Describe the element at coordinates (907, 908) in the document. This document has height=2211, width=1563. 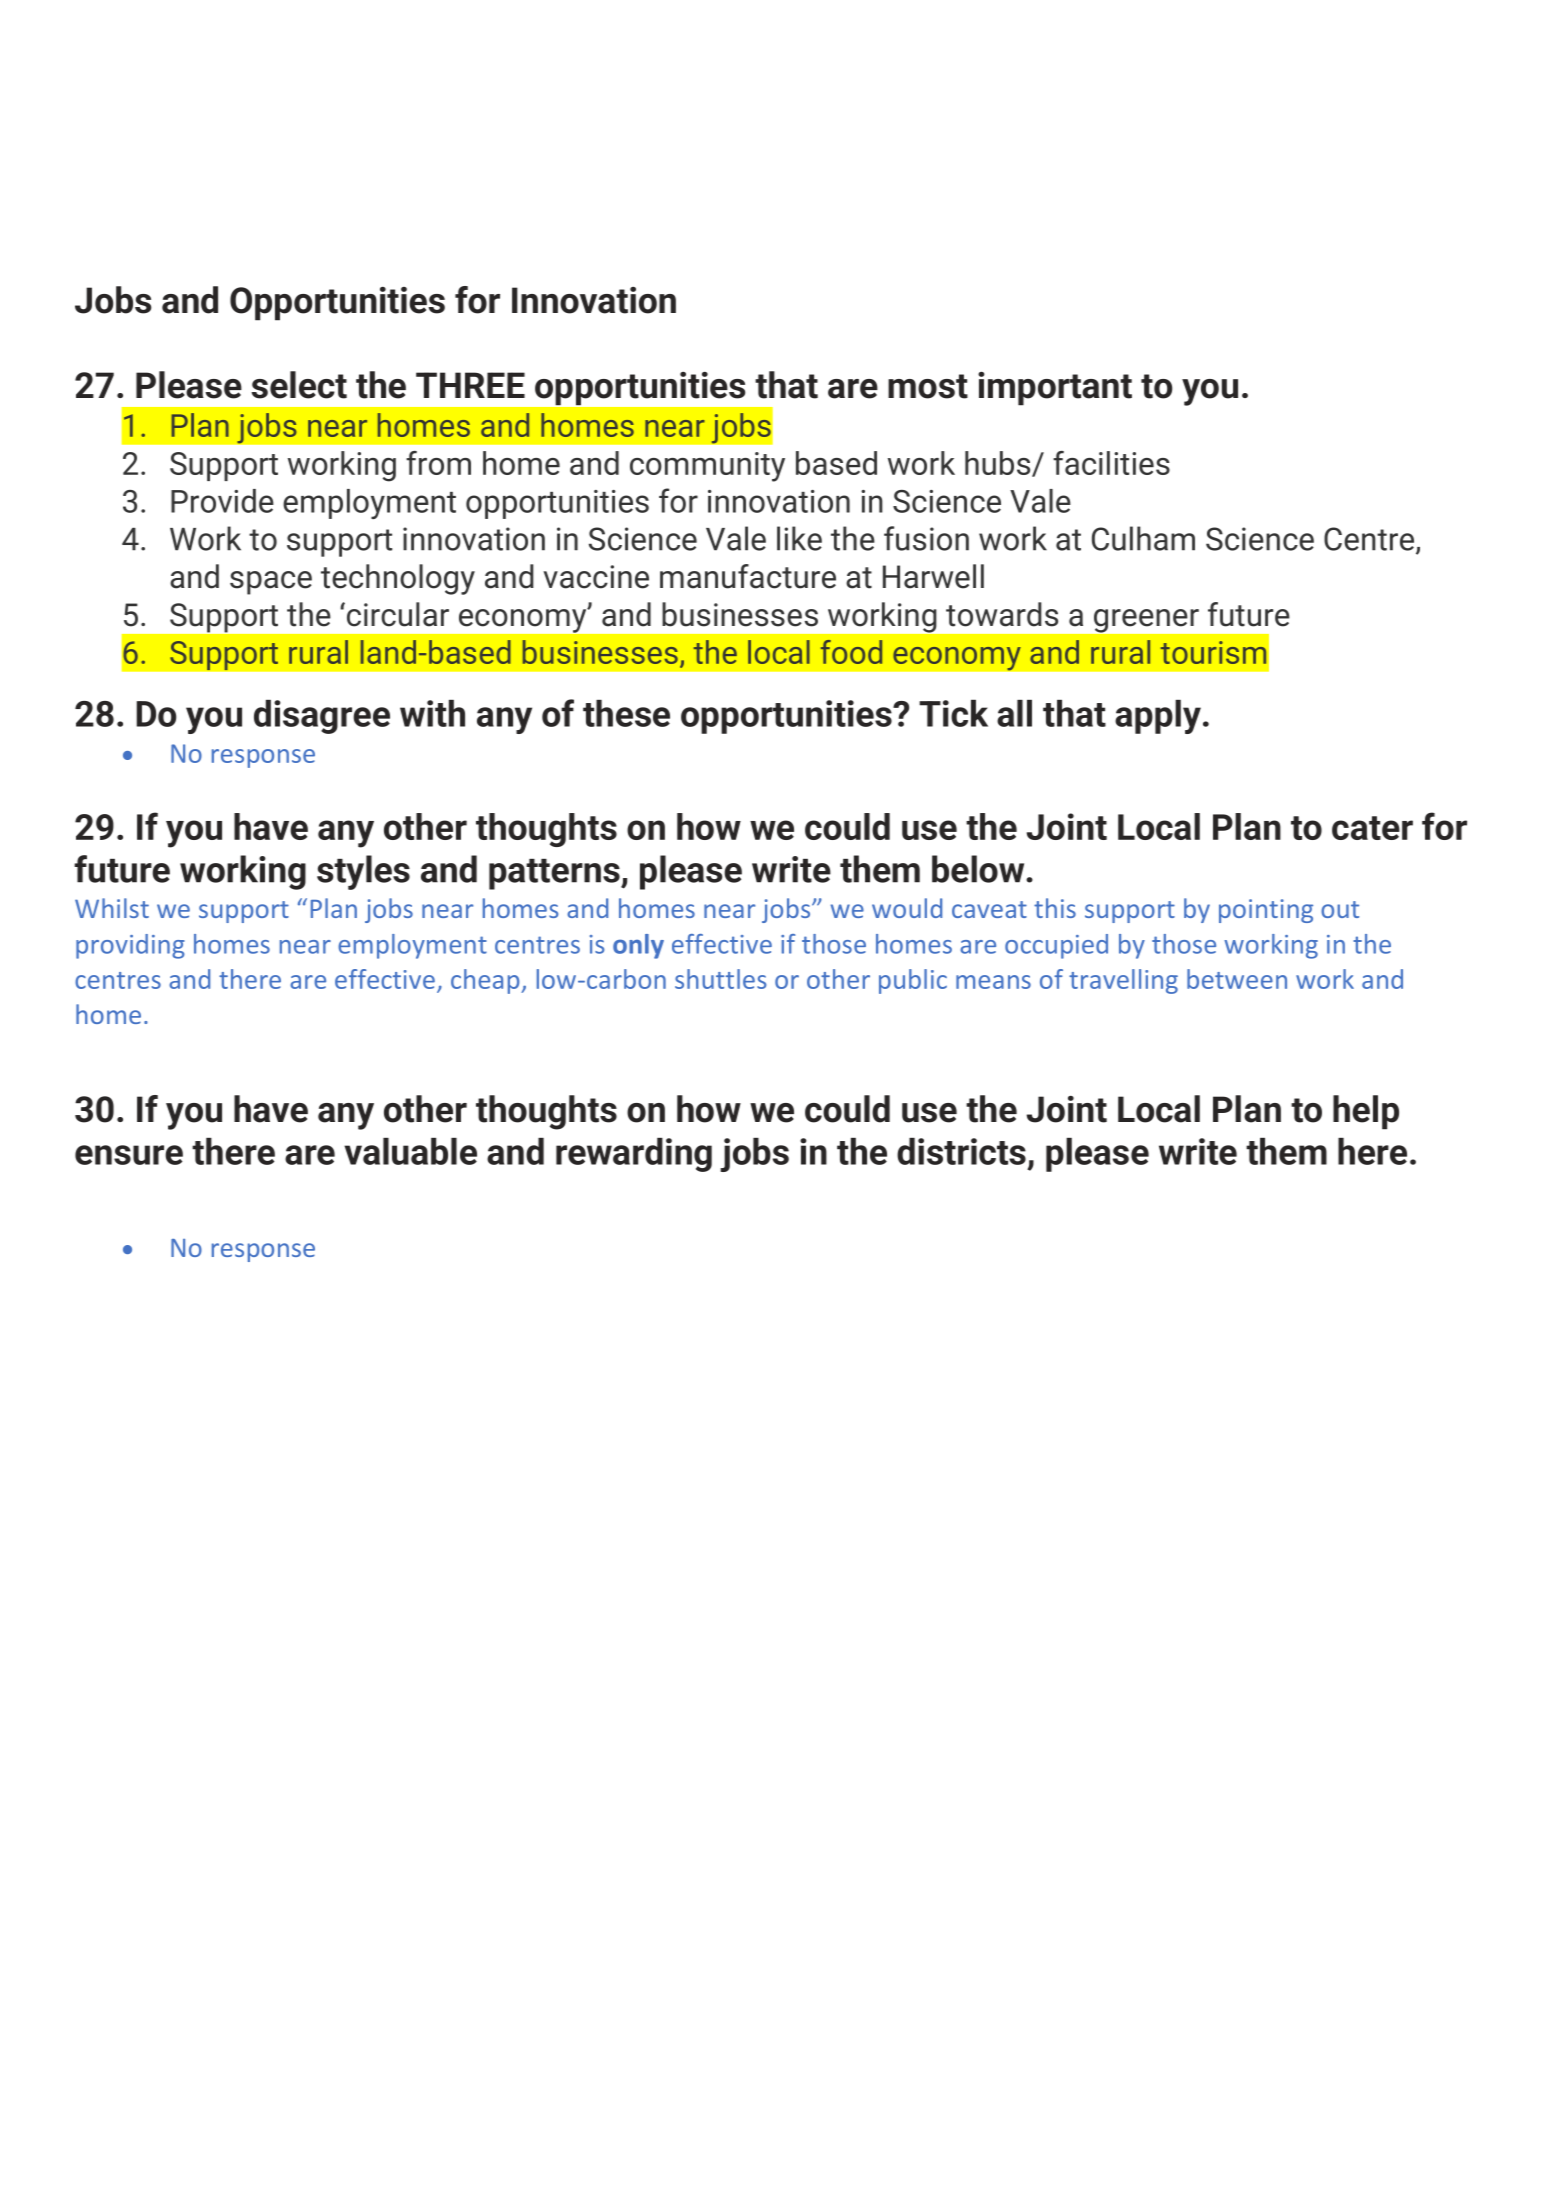
I see `would` at that location.
